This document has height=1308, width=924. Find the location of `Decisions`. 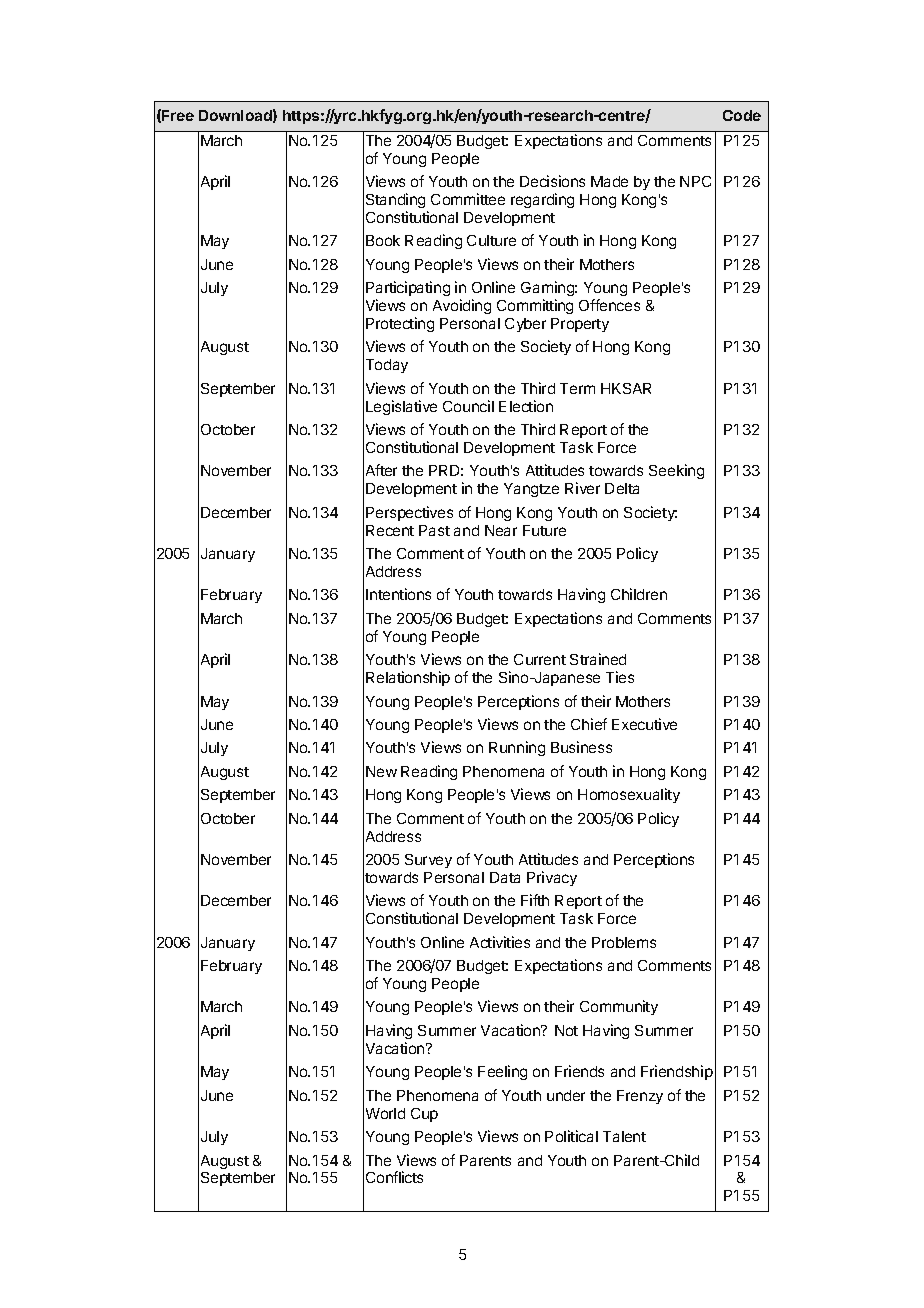

Decisions is located at coordinates (552, 181).
